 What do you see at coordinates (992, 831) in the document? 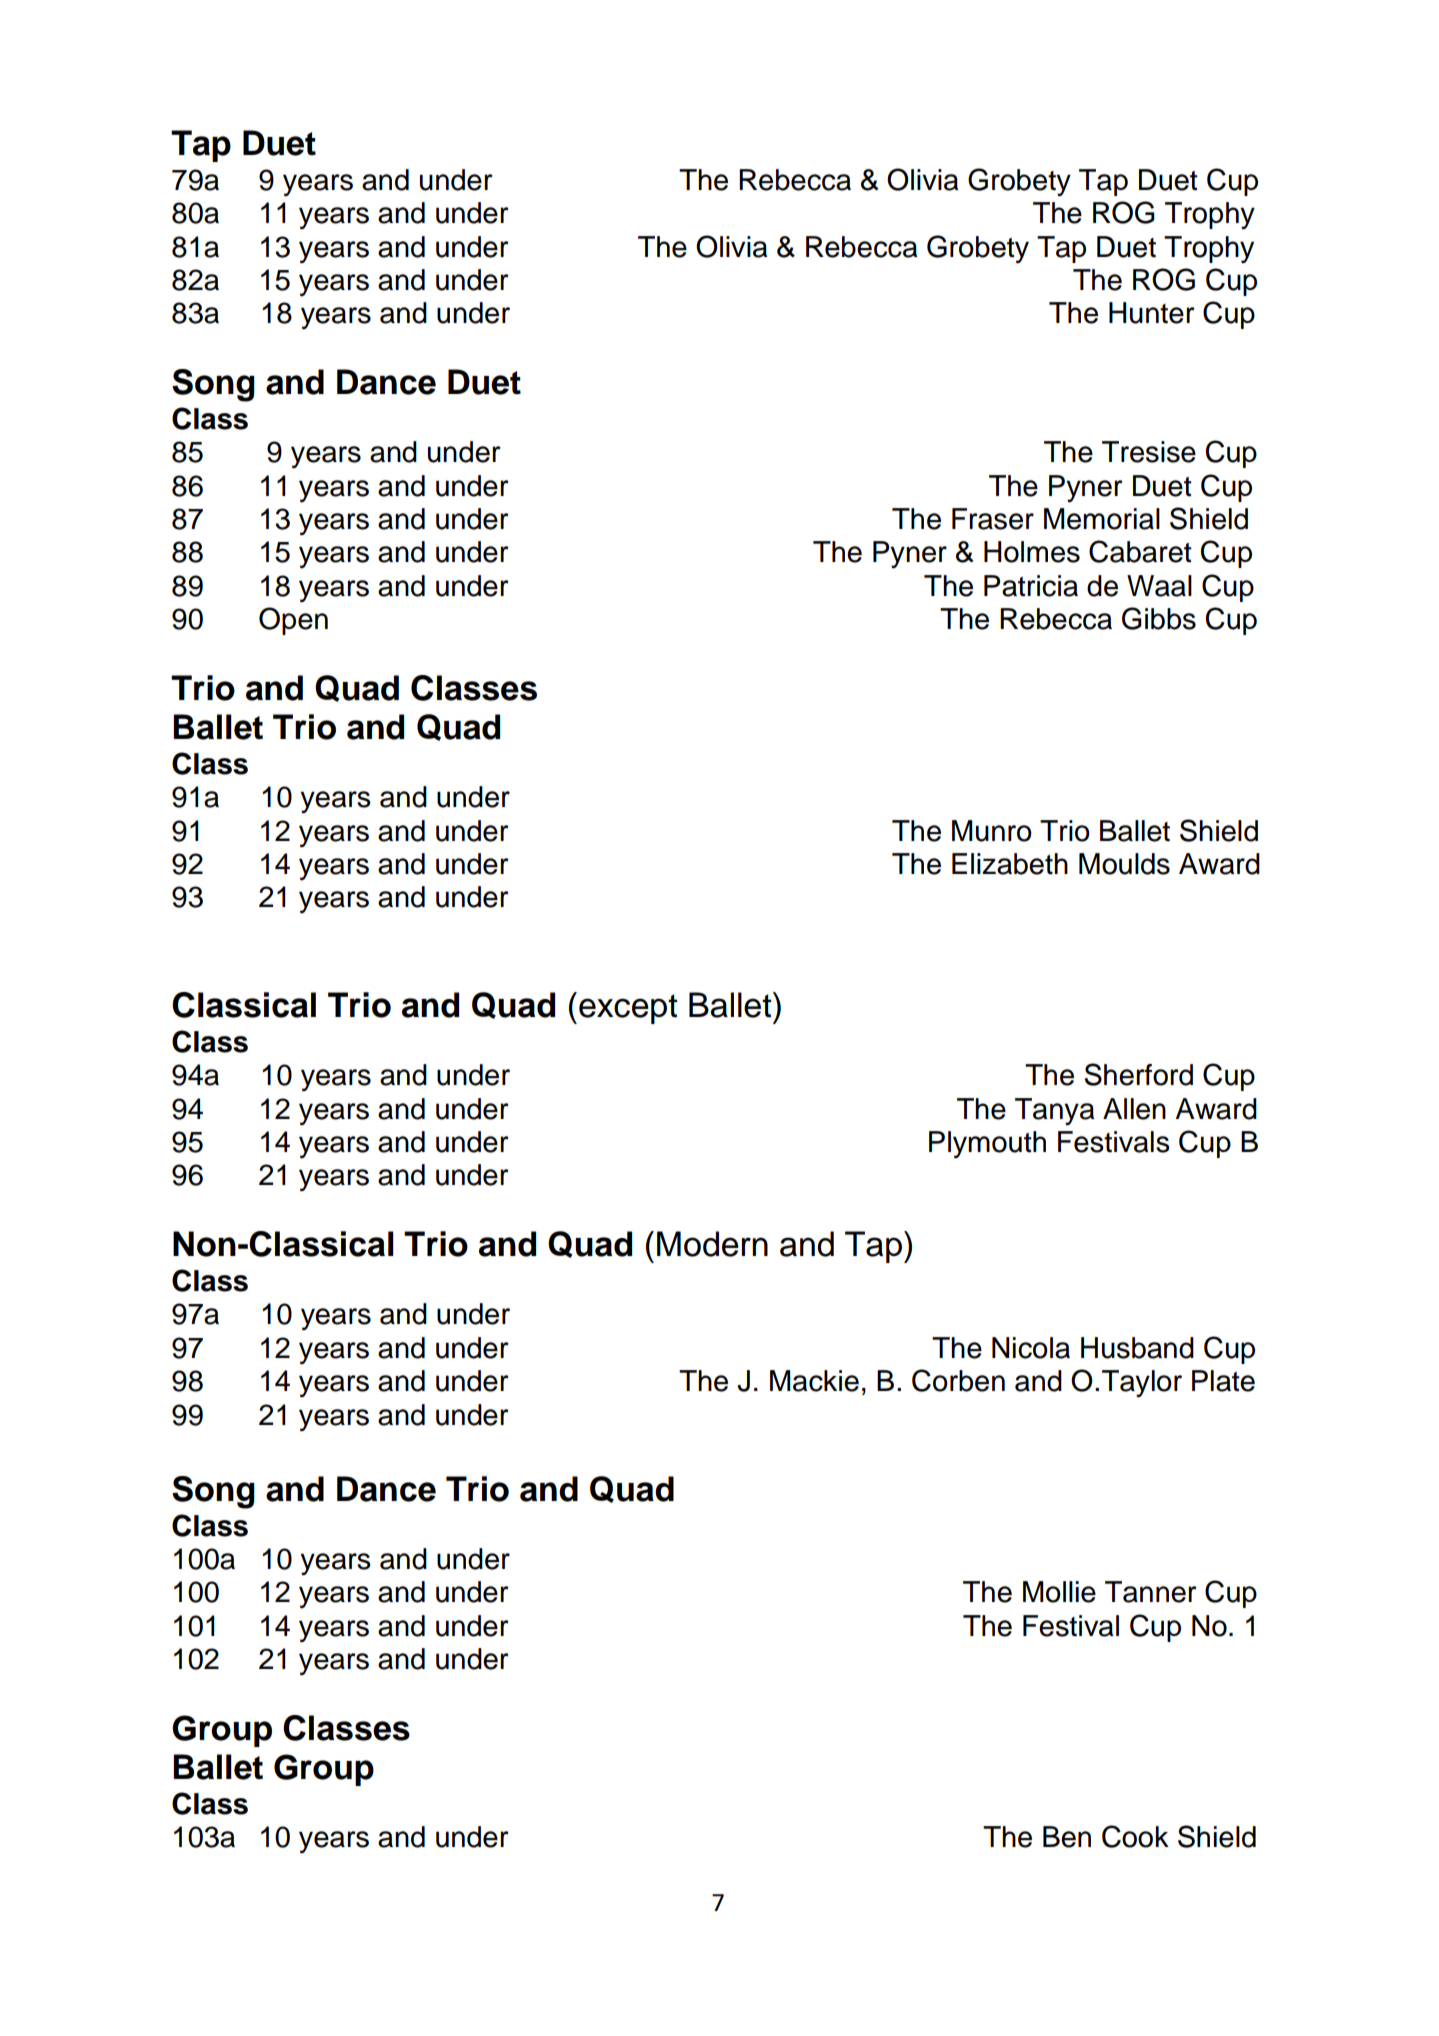
I see `Munro` at bounding box center [992, 831].
